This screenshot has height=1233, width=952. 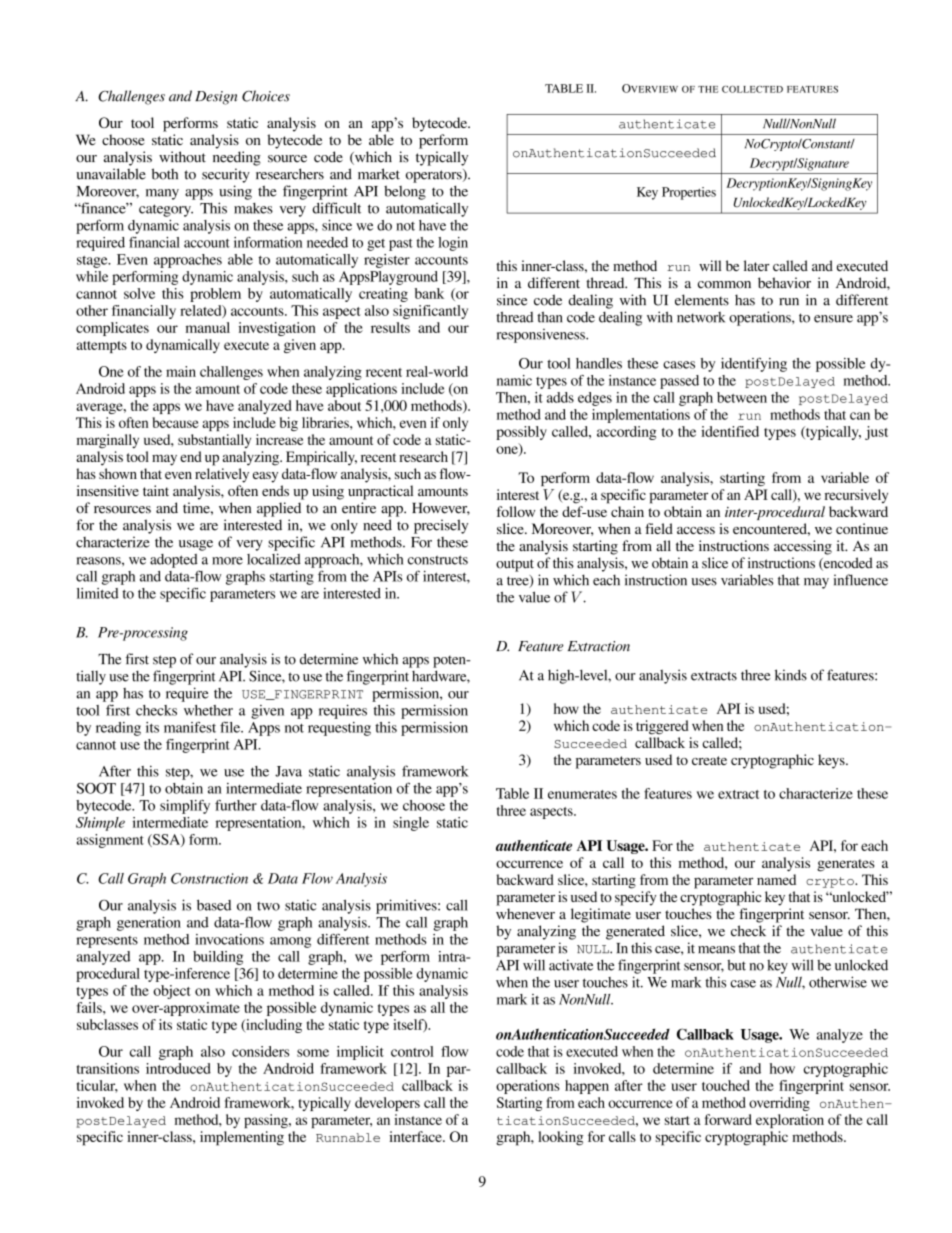 What do you see at coordinates (214, 905) in the screenshot?
I see `based` at bounding box center [214, 905].
